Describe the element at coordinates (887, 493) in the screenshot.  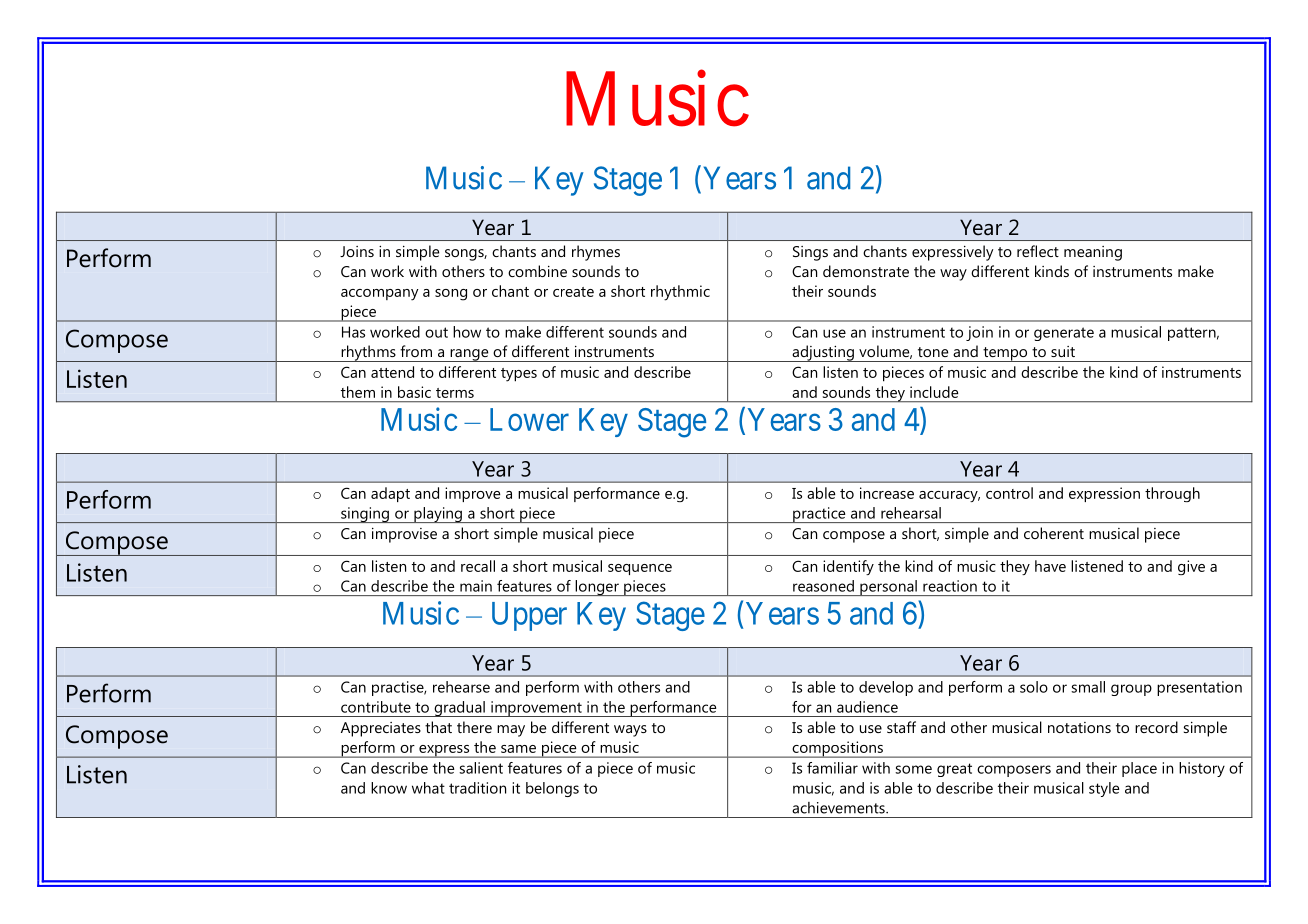
I see `increase` at that location.
